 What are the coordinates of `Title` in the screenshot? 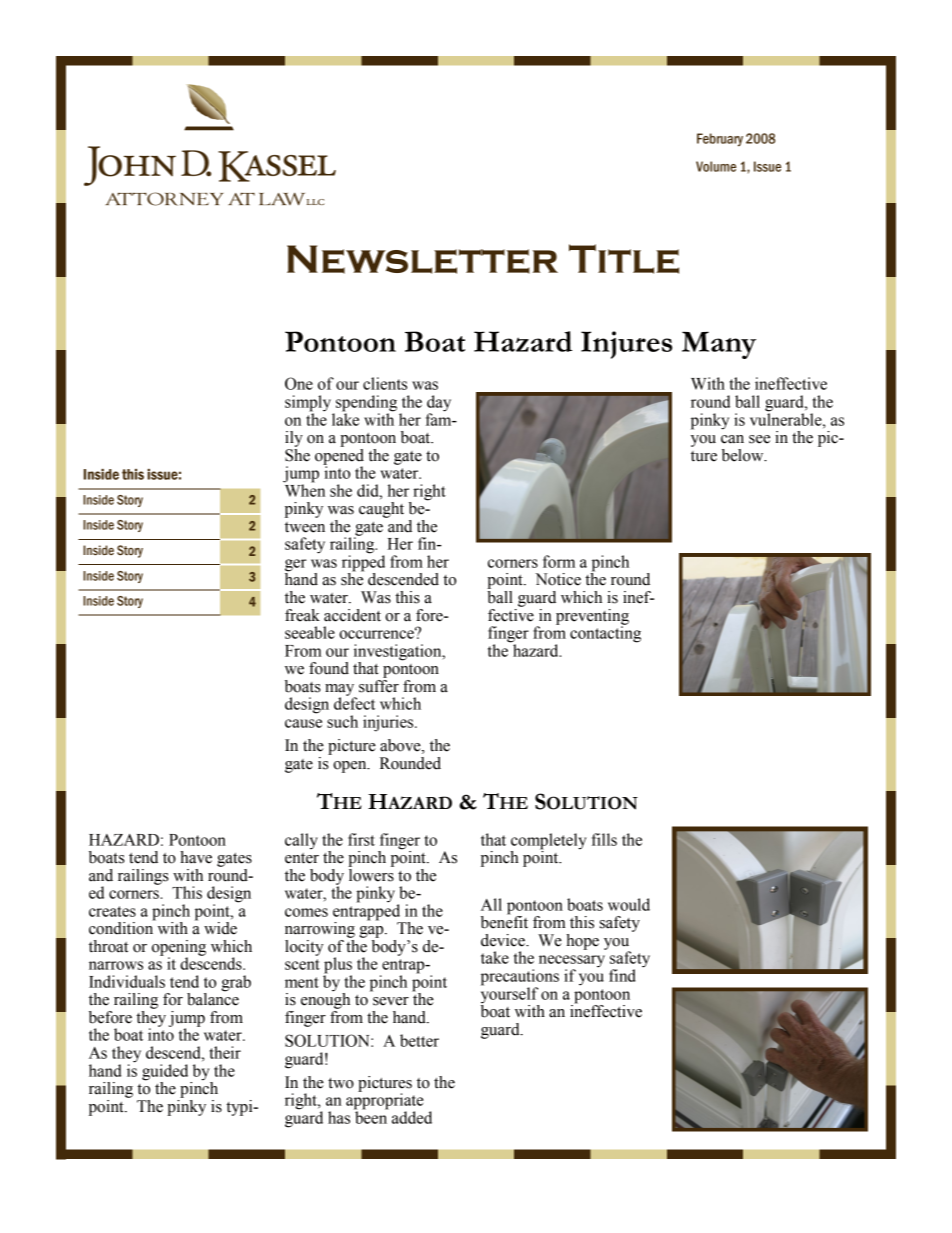 It's located at (624, 259).
